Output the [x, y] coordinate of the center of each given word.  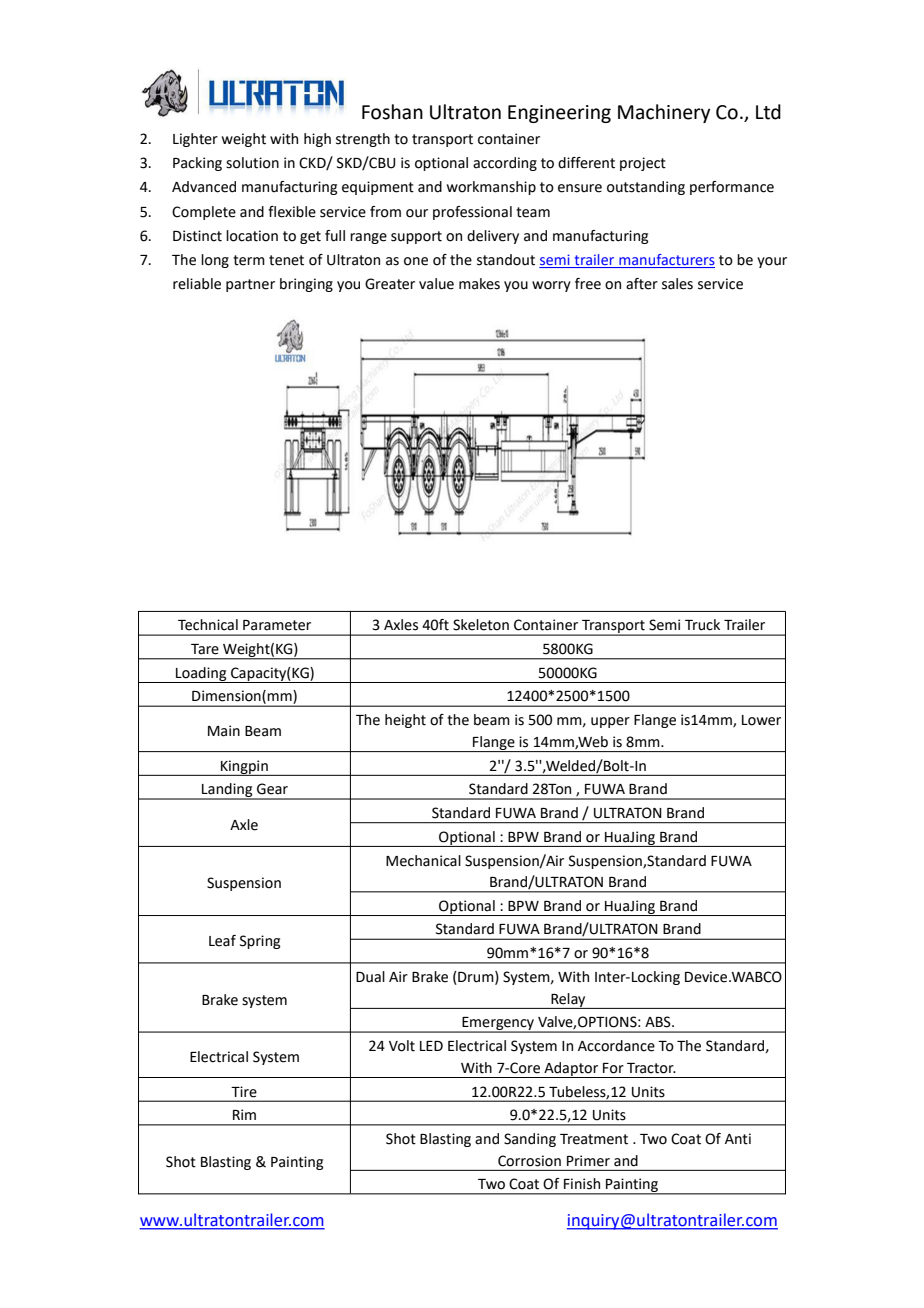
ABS [659, 1022]
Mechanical [423, 861]
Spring [260, 942]
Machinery [664, 113]
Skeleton [481, 625]
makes [479, 284]
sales [677, 284]
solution [252, 163]
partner [250, 285]
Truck [702, 625]
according [505, 164]
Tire [244, 1092]
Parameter [277, 625]
